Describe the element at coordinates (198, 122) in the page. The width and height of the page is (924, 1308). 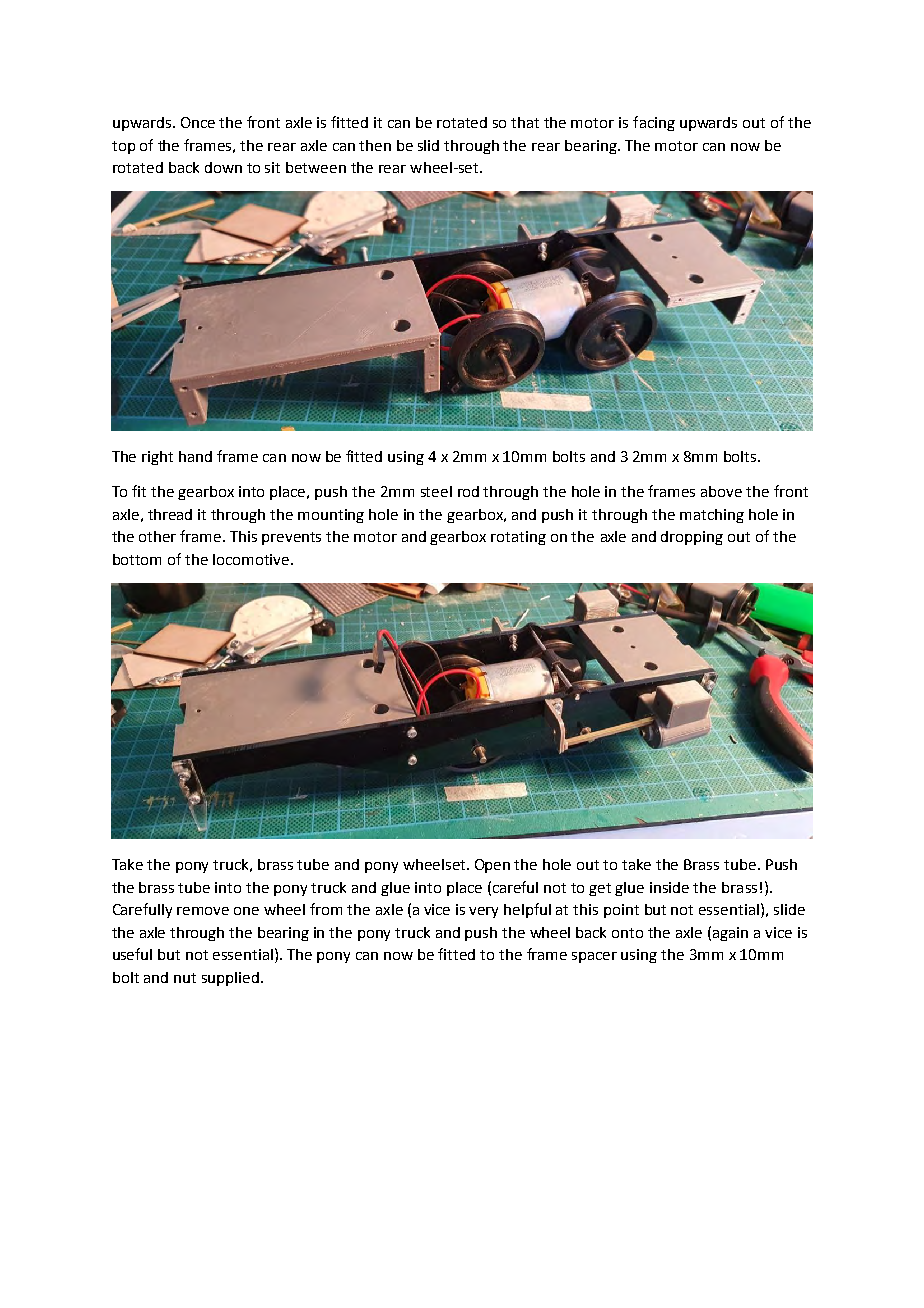
I see `Once` at that location.
